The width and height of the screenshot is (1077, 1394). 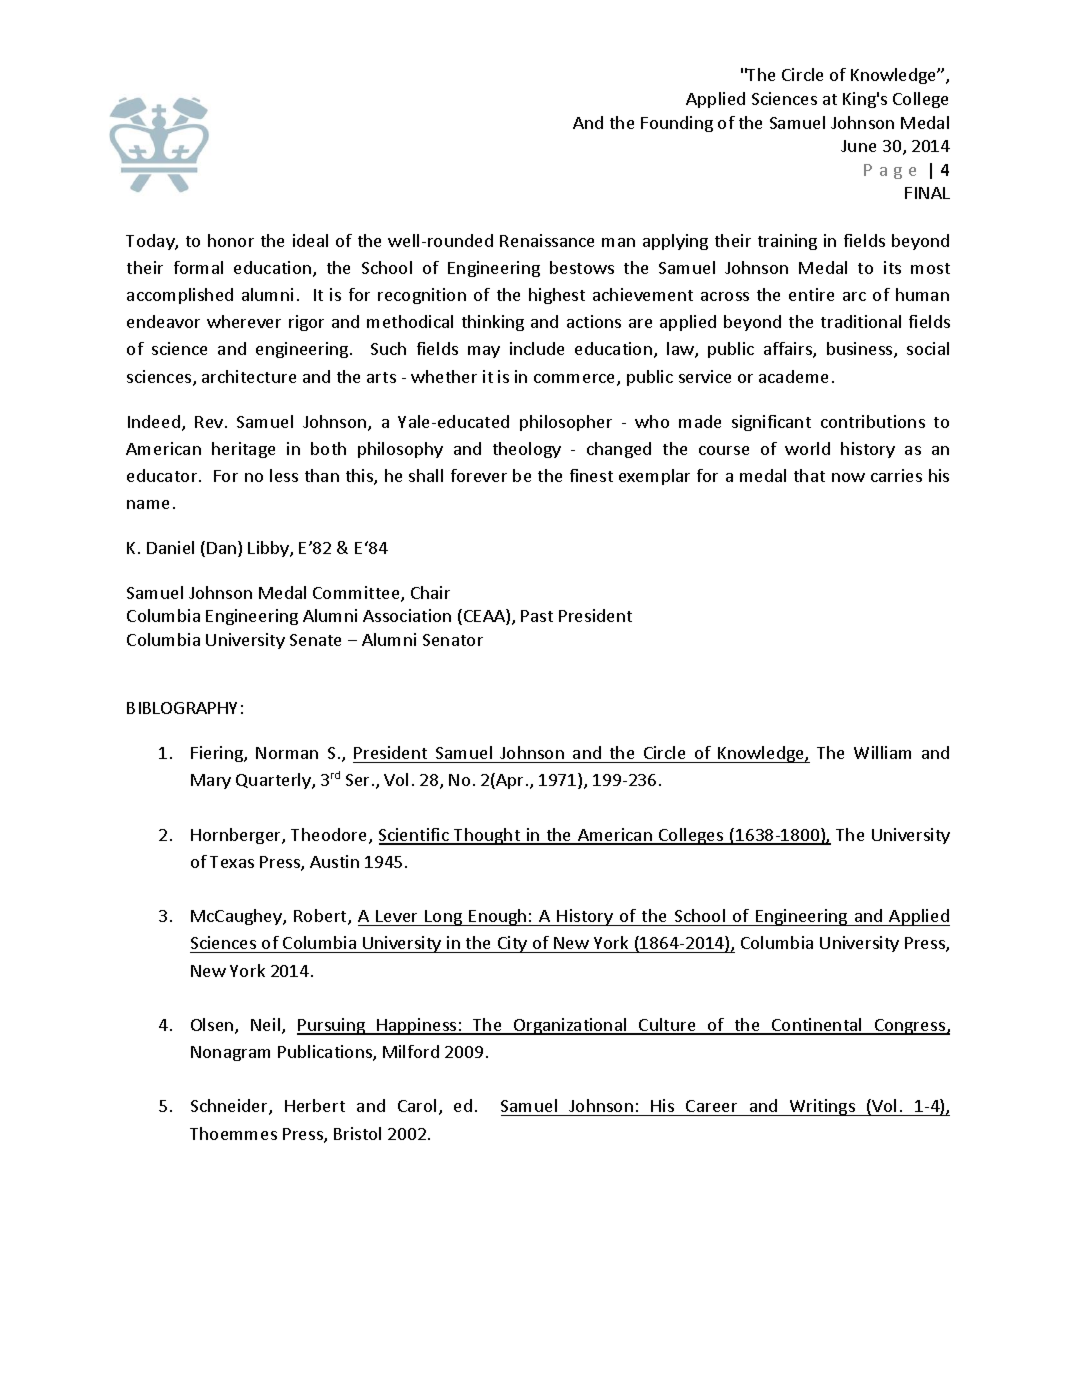 What do you see at coordinates (547, 240) in the screenshot?
I see `Renaissance` at bounding box center [547, 240].
